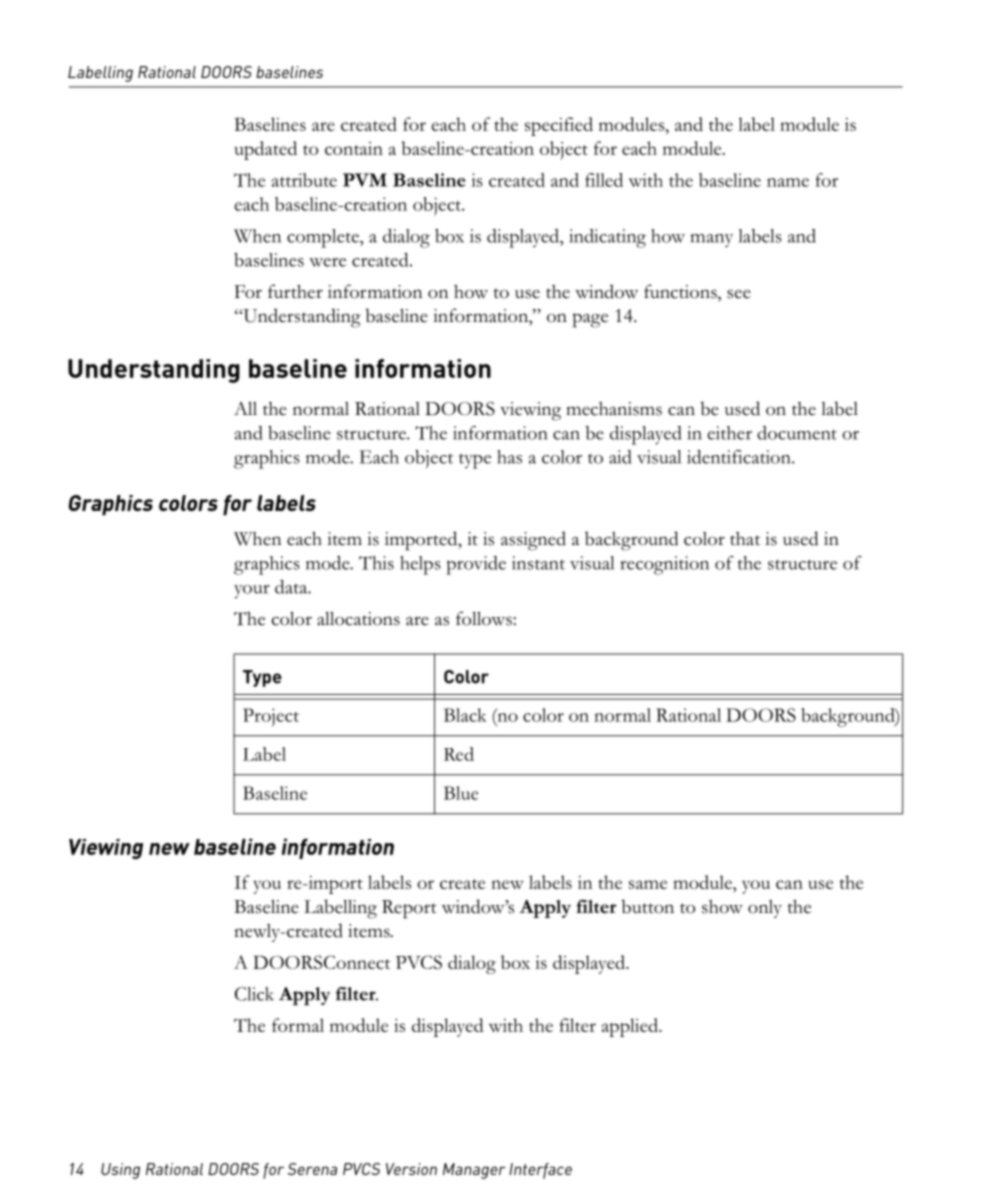  Describe the element at coordinates (474, 1171) in the document. I see `Manager` at that location.
